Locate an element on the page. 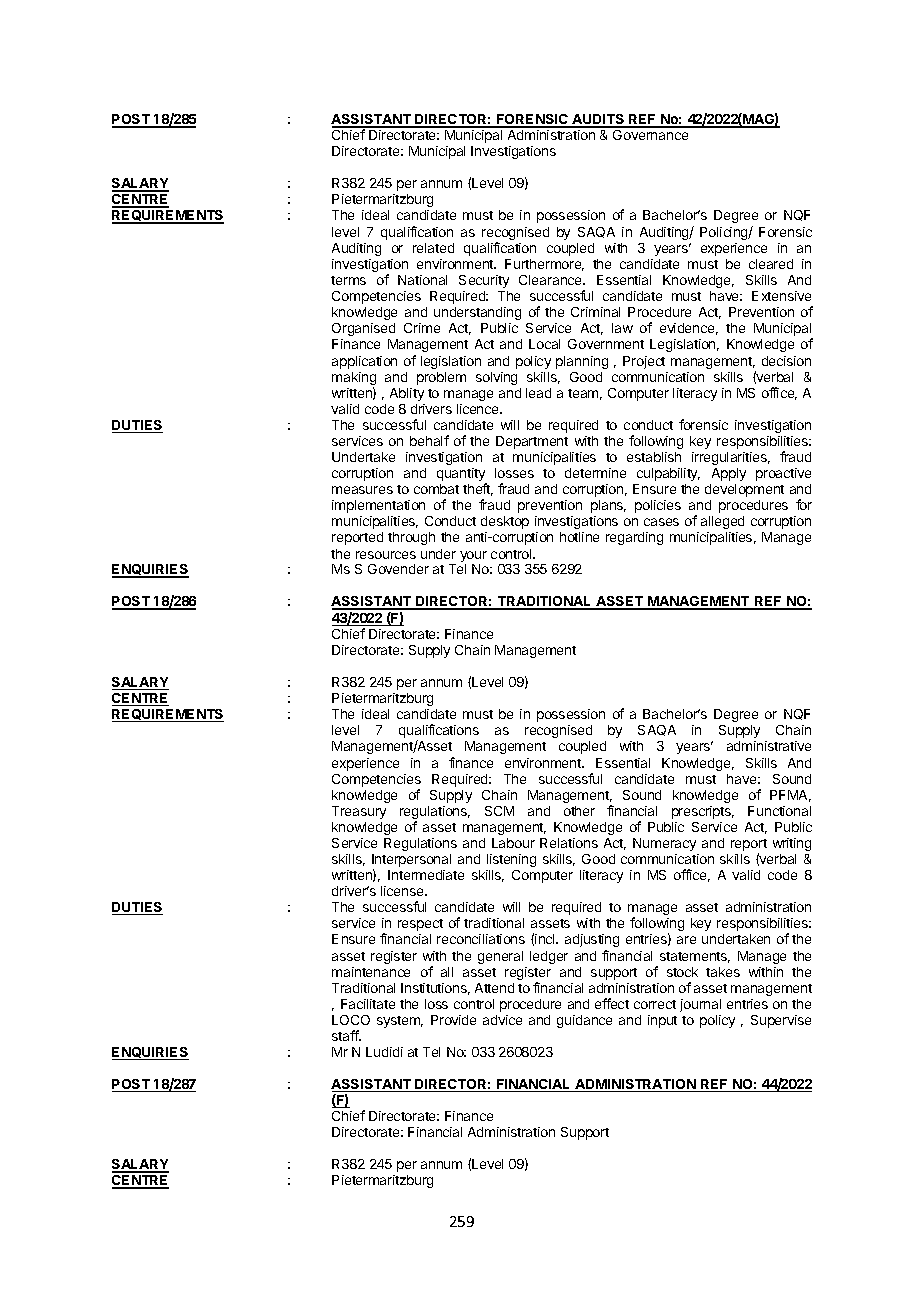  Apply is located at coordinates (729, 474).
